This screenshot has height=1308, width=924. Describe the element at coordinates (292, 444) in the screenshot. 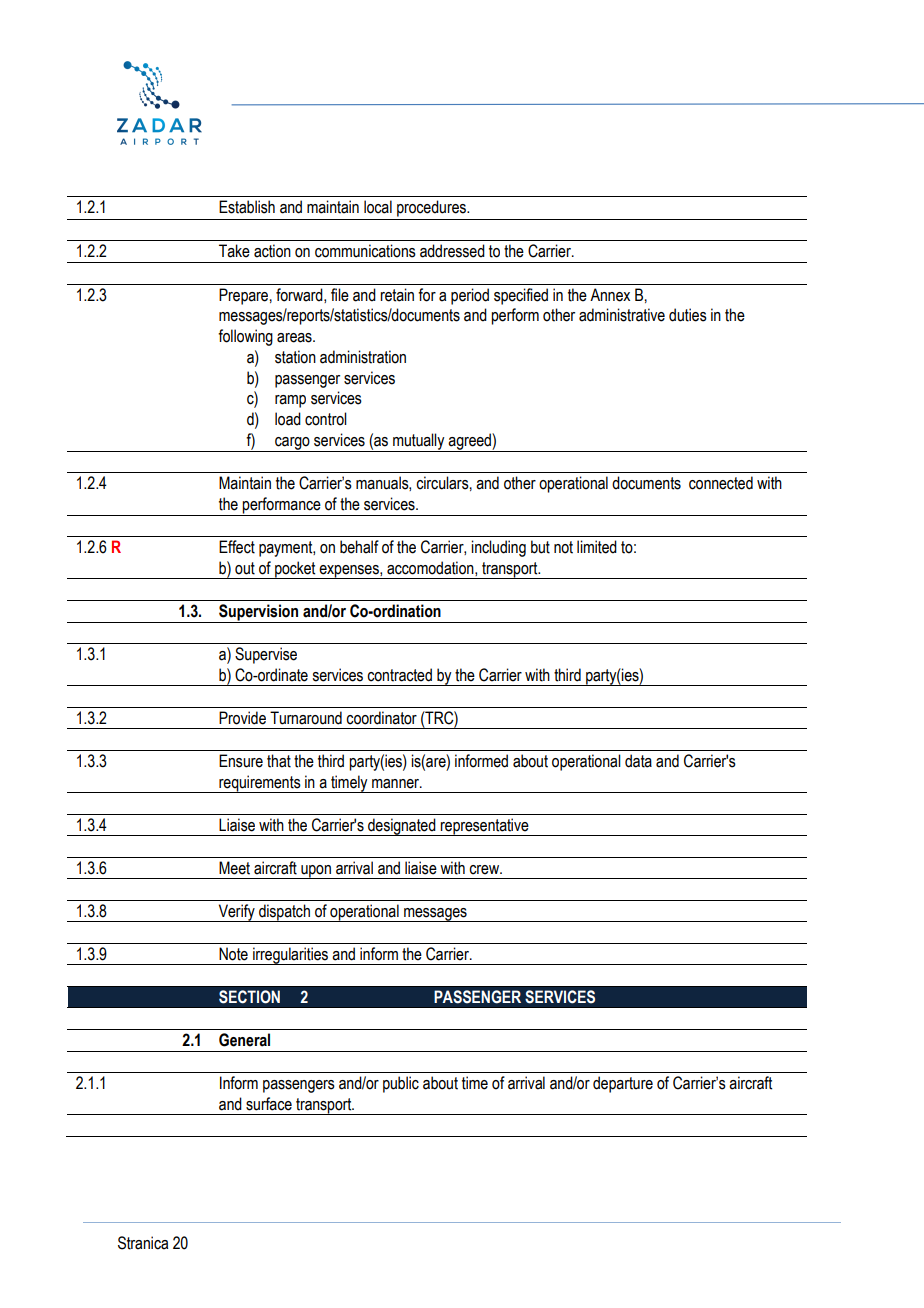

I see `cargo` at that location.
